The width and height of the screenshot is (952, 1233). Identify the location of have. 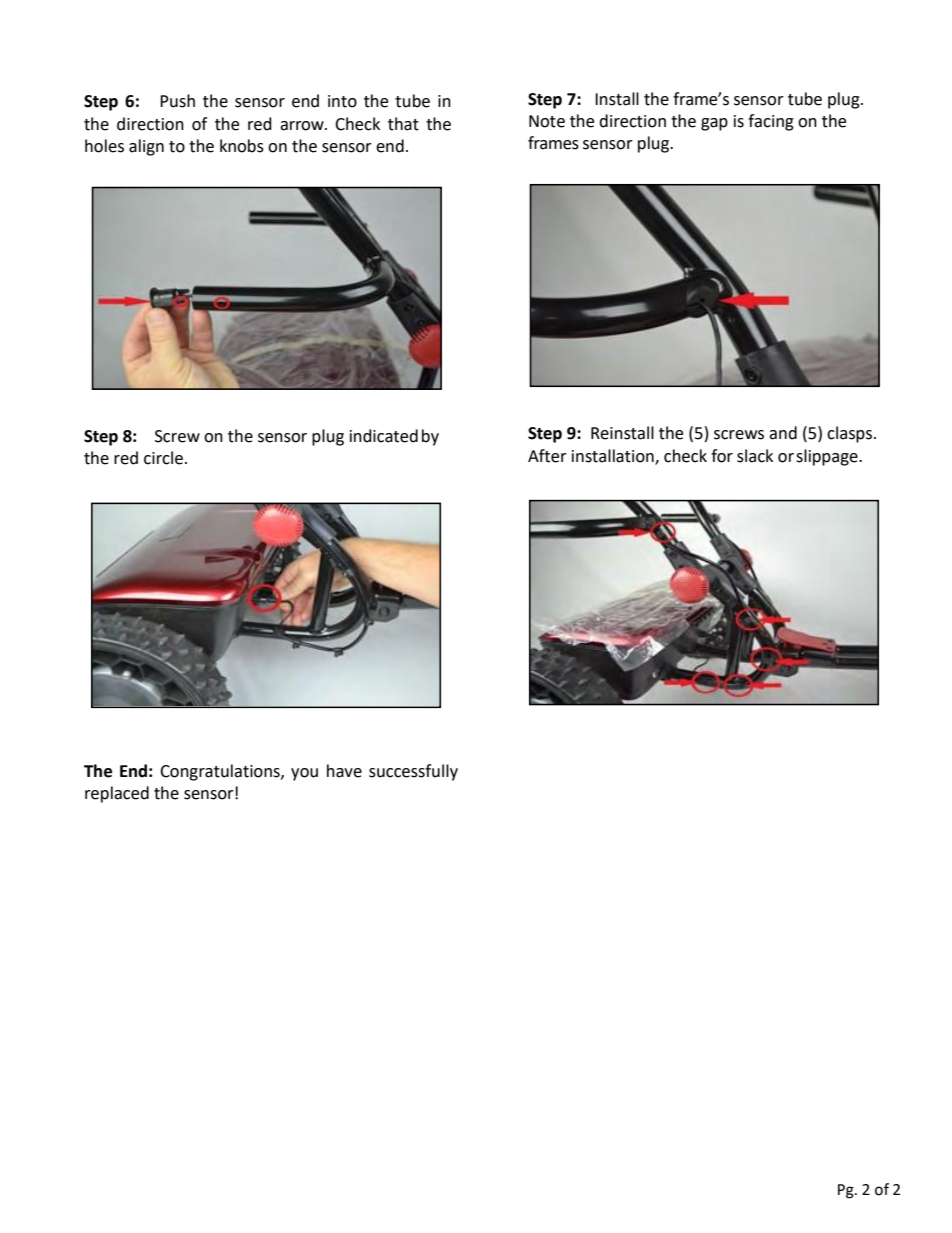
(344, 771).
